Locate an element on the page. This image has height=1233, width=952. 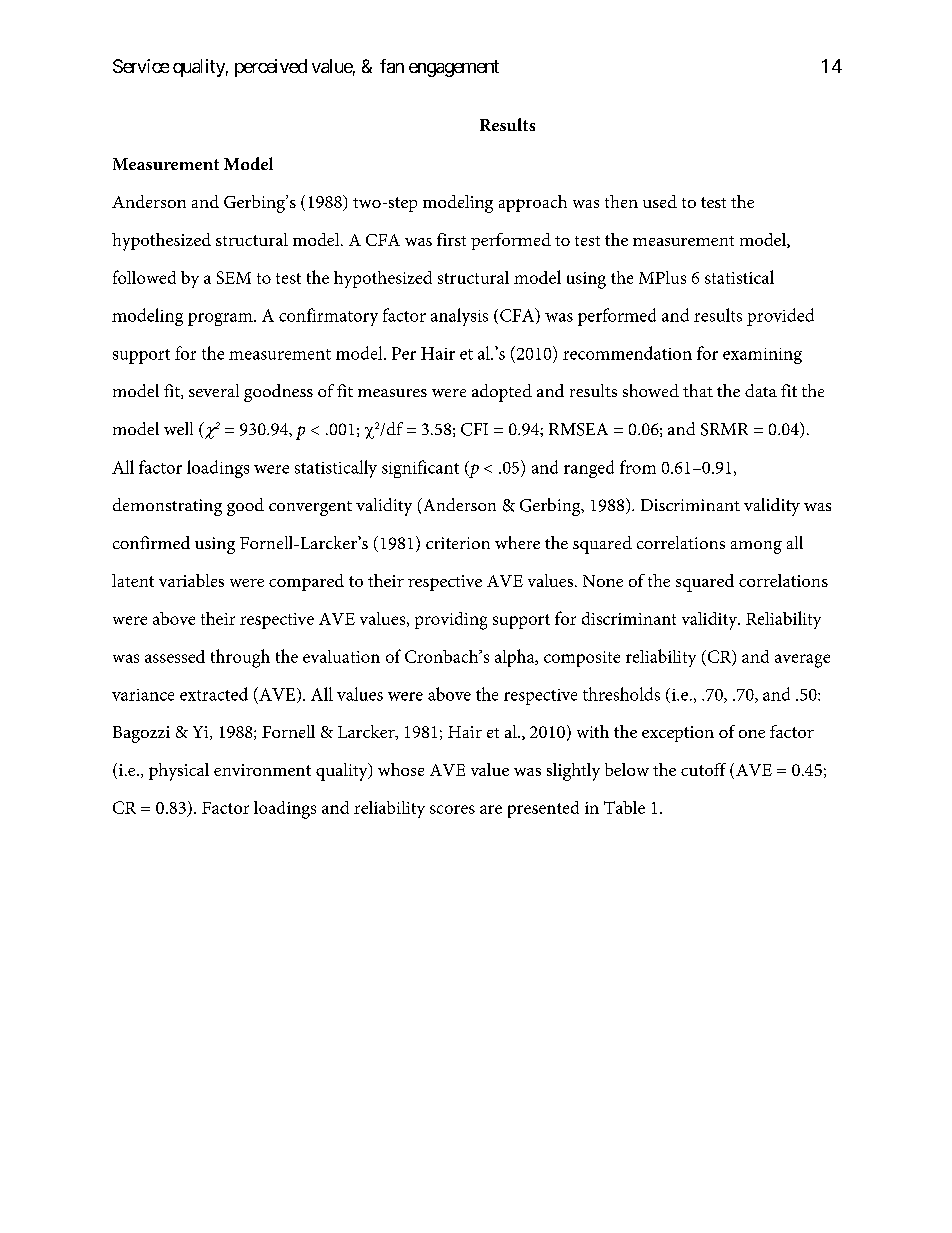
CFI is located at coordinates (474, 429).
